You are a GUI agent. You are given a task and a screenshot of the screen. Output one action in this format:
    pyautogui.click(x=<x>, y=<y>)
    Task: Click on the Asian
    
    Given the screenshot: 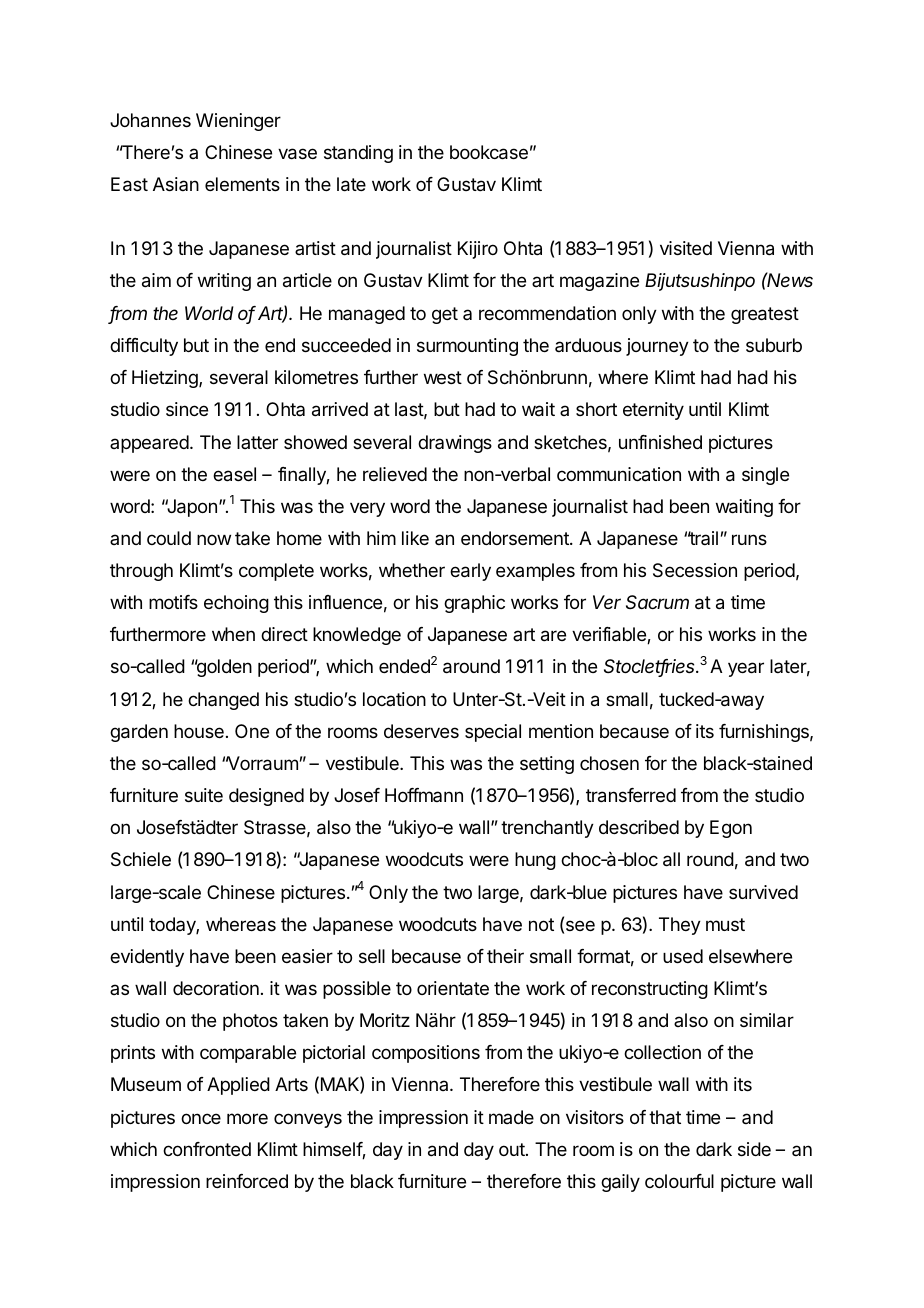 What is the action you would take?
    pyautogui.click(x=176, y=184)
